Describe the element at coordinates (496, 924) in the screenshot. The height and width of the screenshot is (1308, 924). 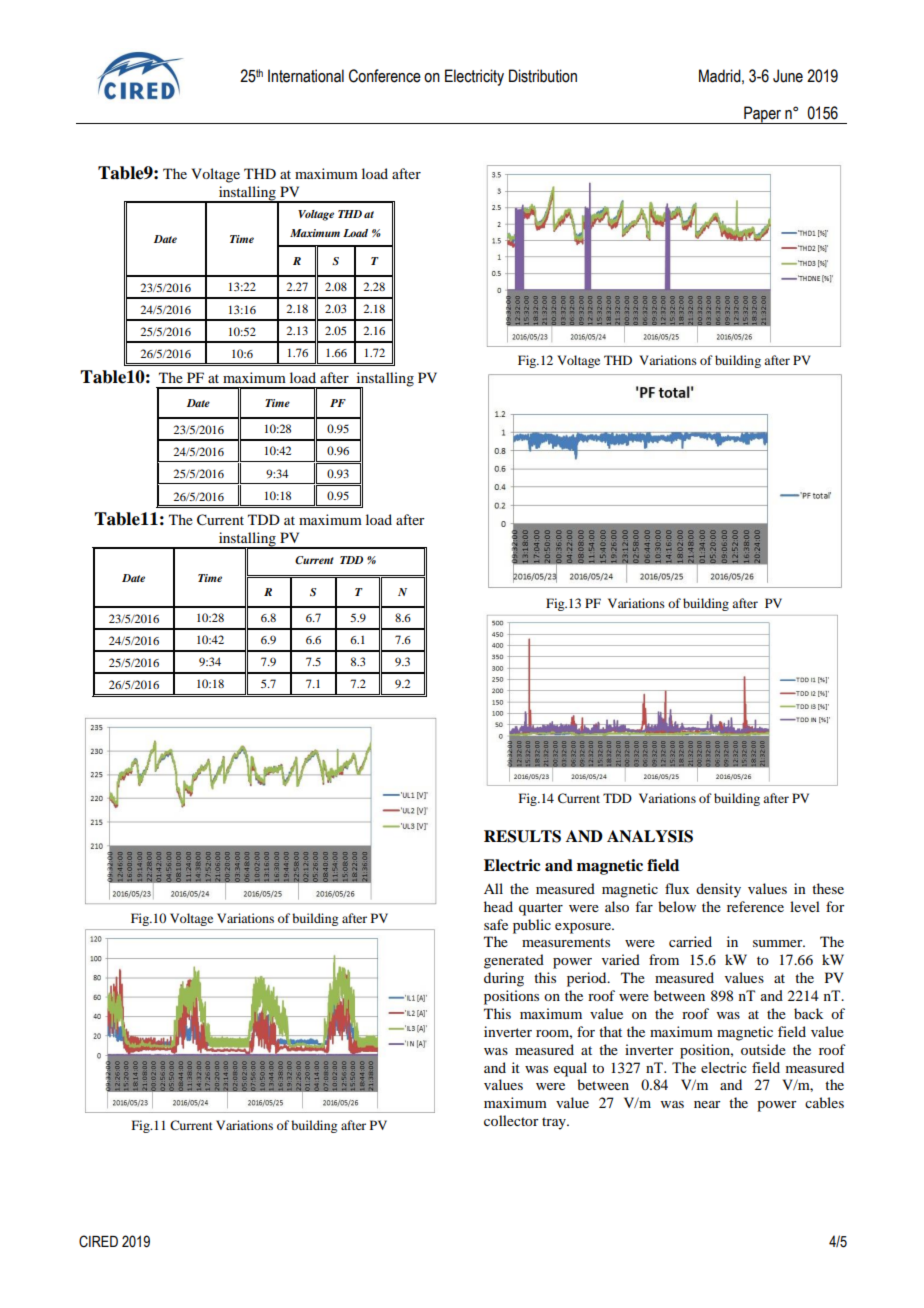
I see `safe` at that location.
